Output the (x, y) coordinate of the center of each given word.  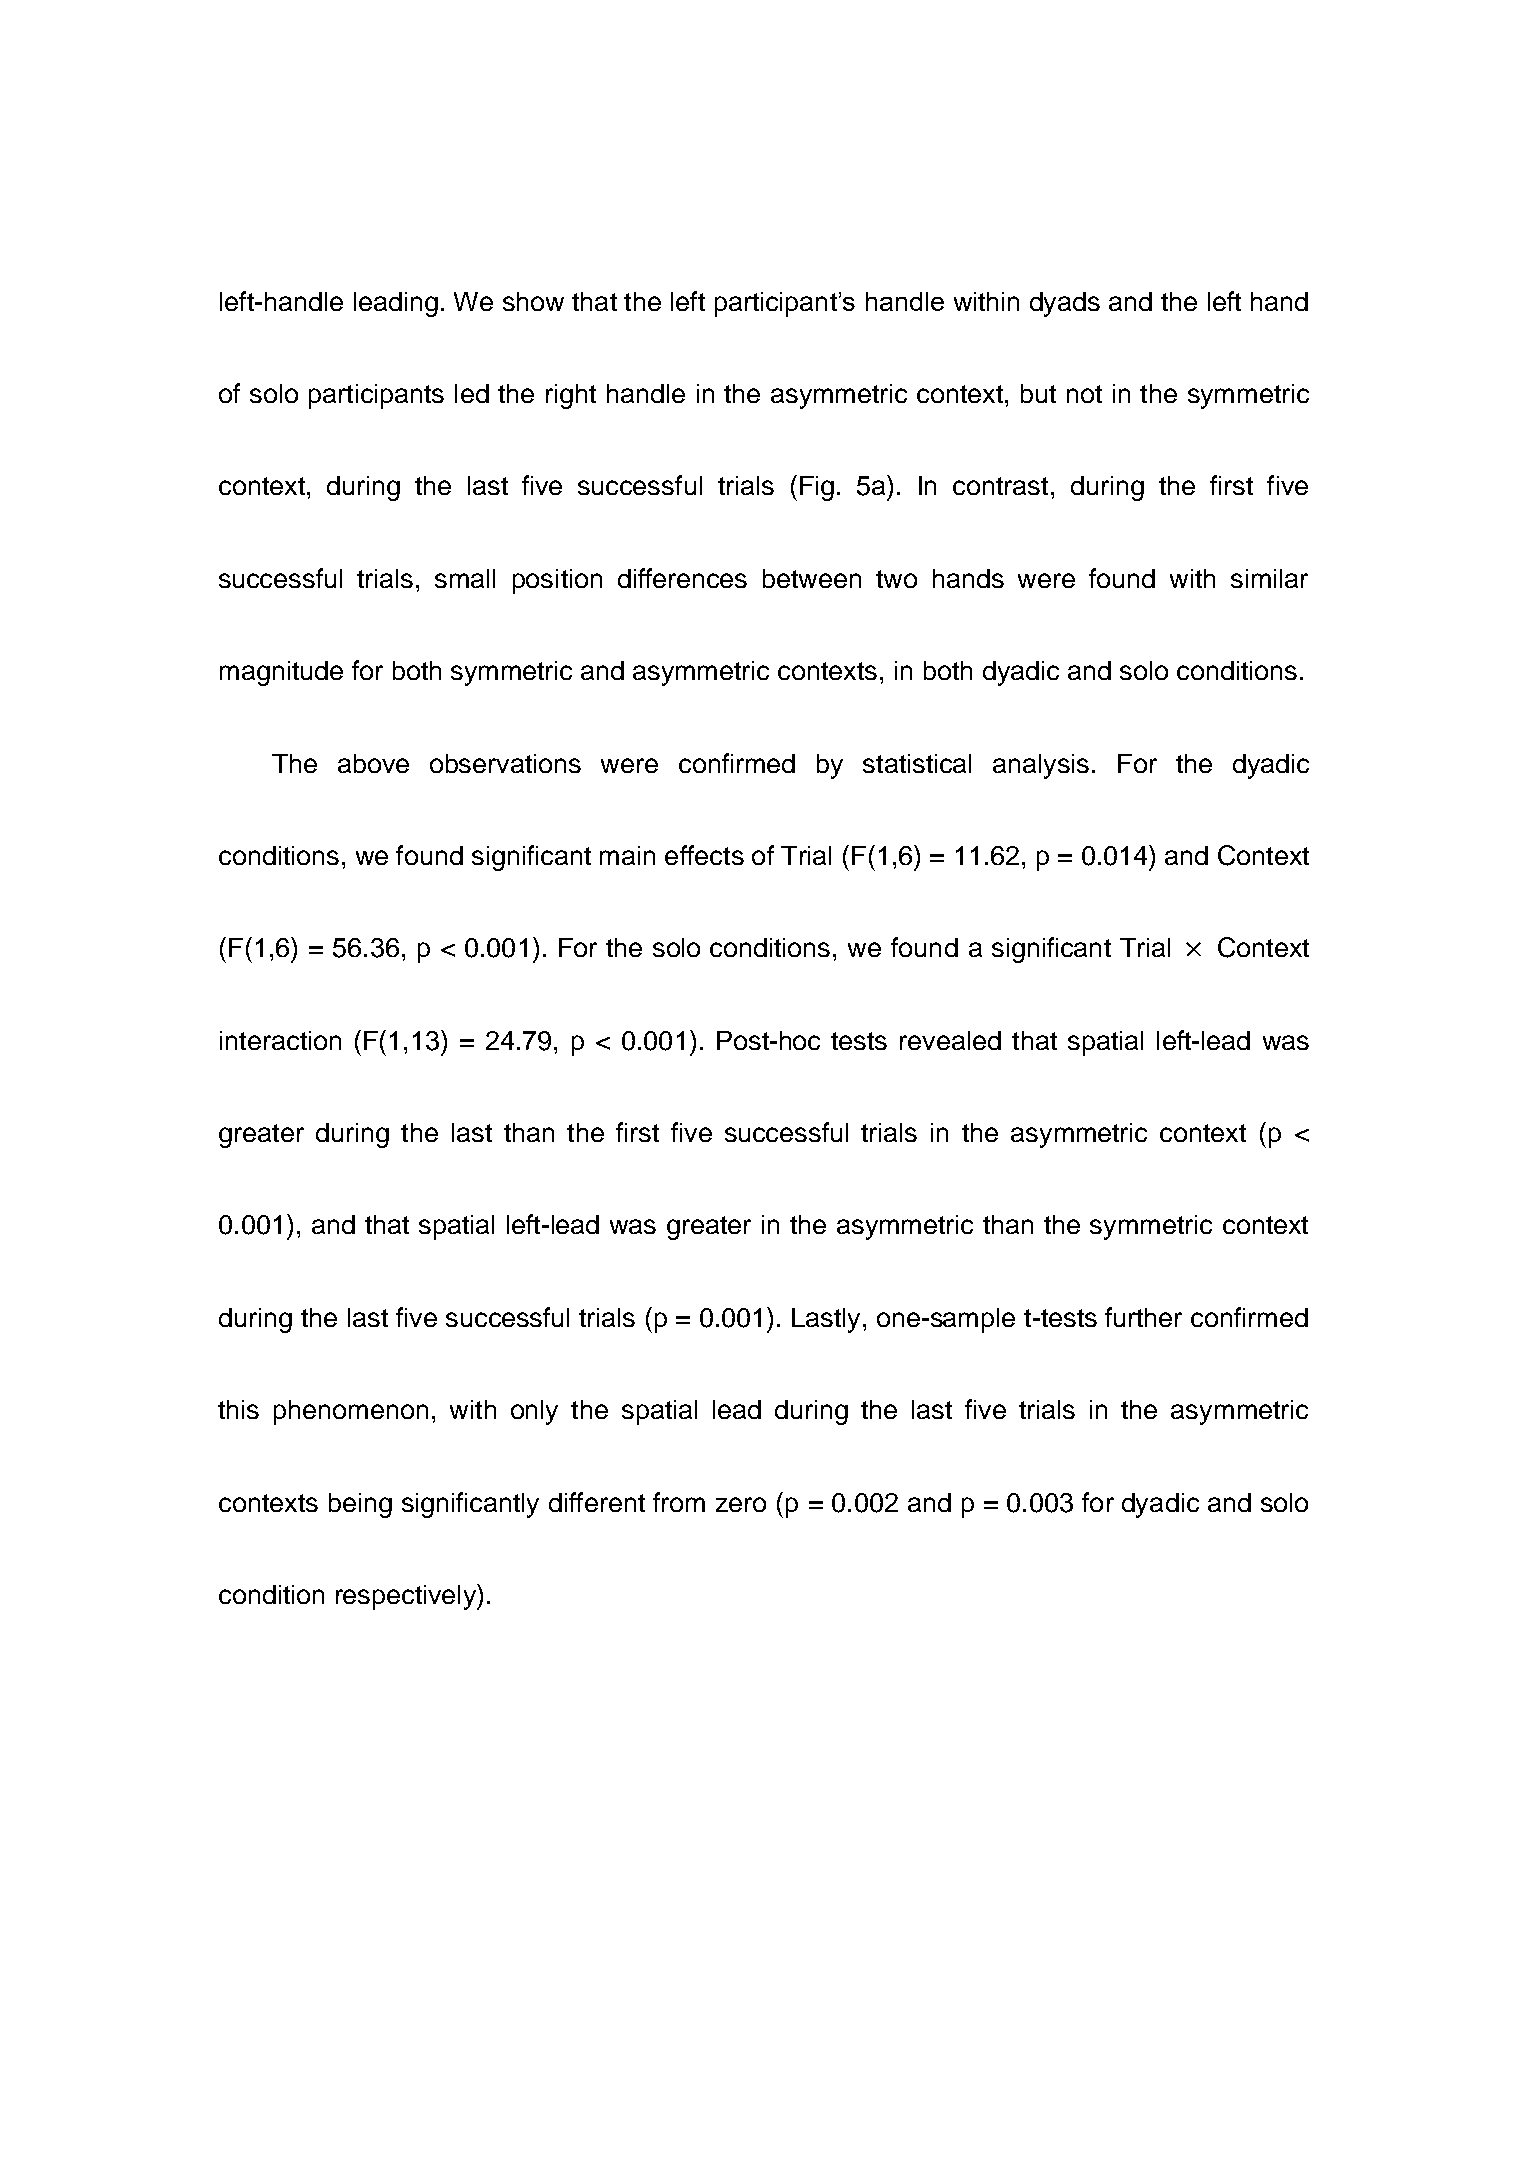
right (571, 396)
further (1143, 1317)
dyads (1065, 304)
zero (741, 1504)
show (533, 301)
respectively (407, 1597)
